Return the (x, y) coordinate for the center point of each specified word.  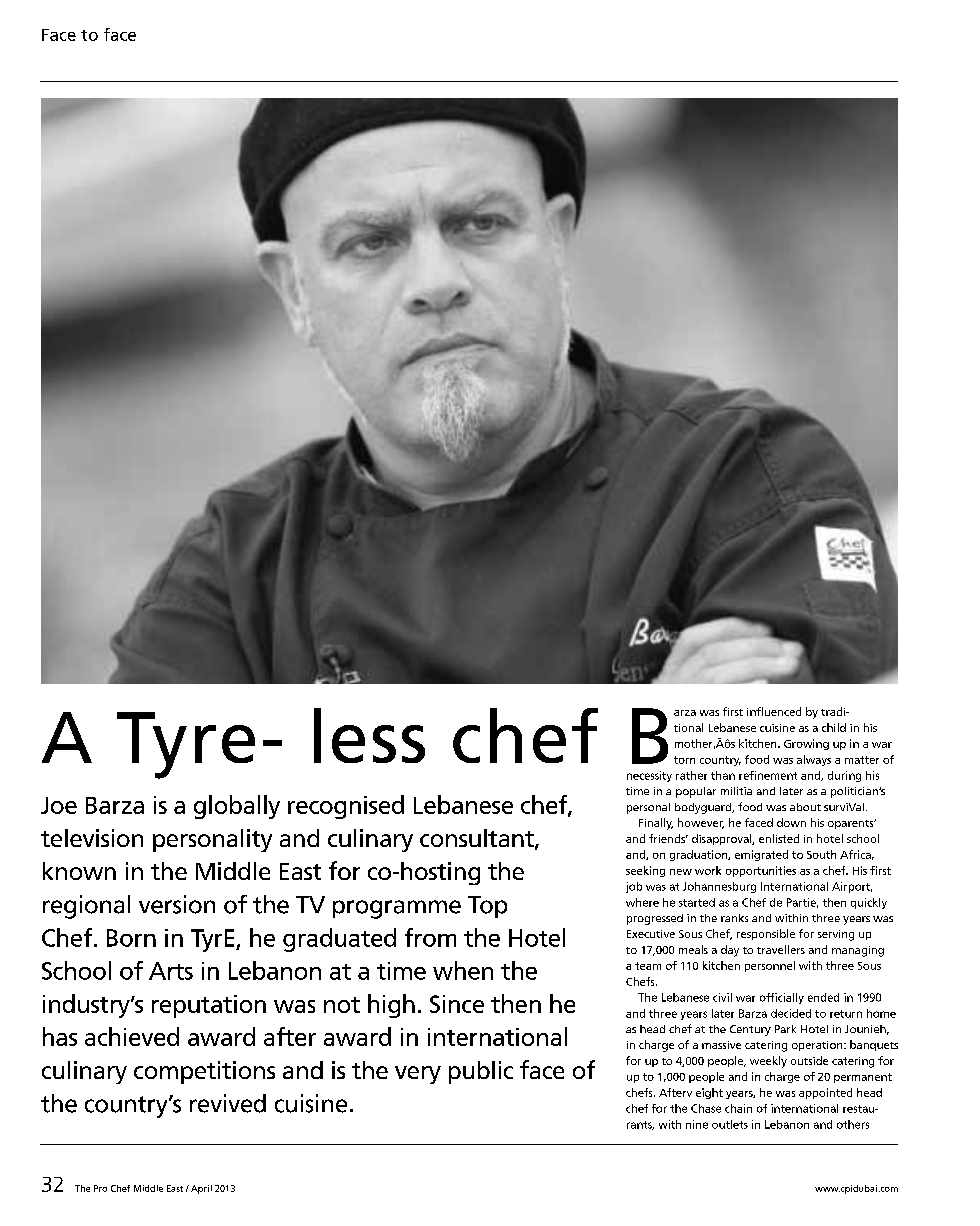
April (201, 1189)
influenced (774, 711)
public (481, 1072)
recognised (346, 807)
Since (457, 1004)
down (791, 822)
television (92, 838)
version (177, 904)
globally (237, 807)
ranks (734, 918)
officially (782, 998)
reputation (209, 1006)
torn (684, 760)
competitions (204, 1072)
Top (487, 907)
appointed (825, 1093)
